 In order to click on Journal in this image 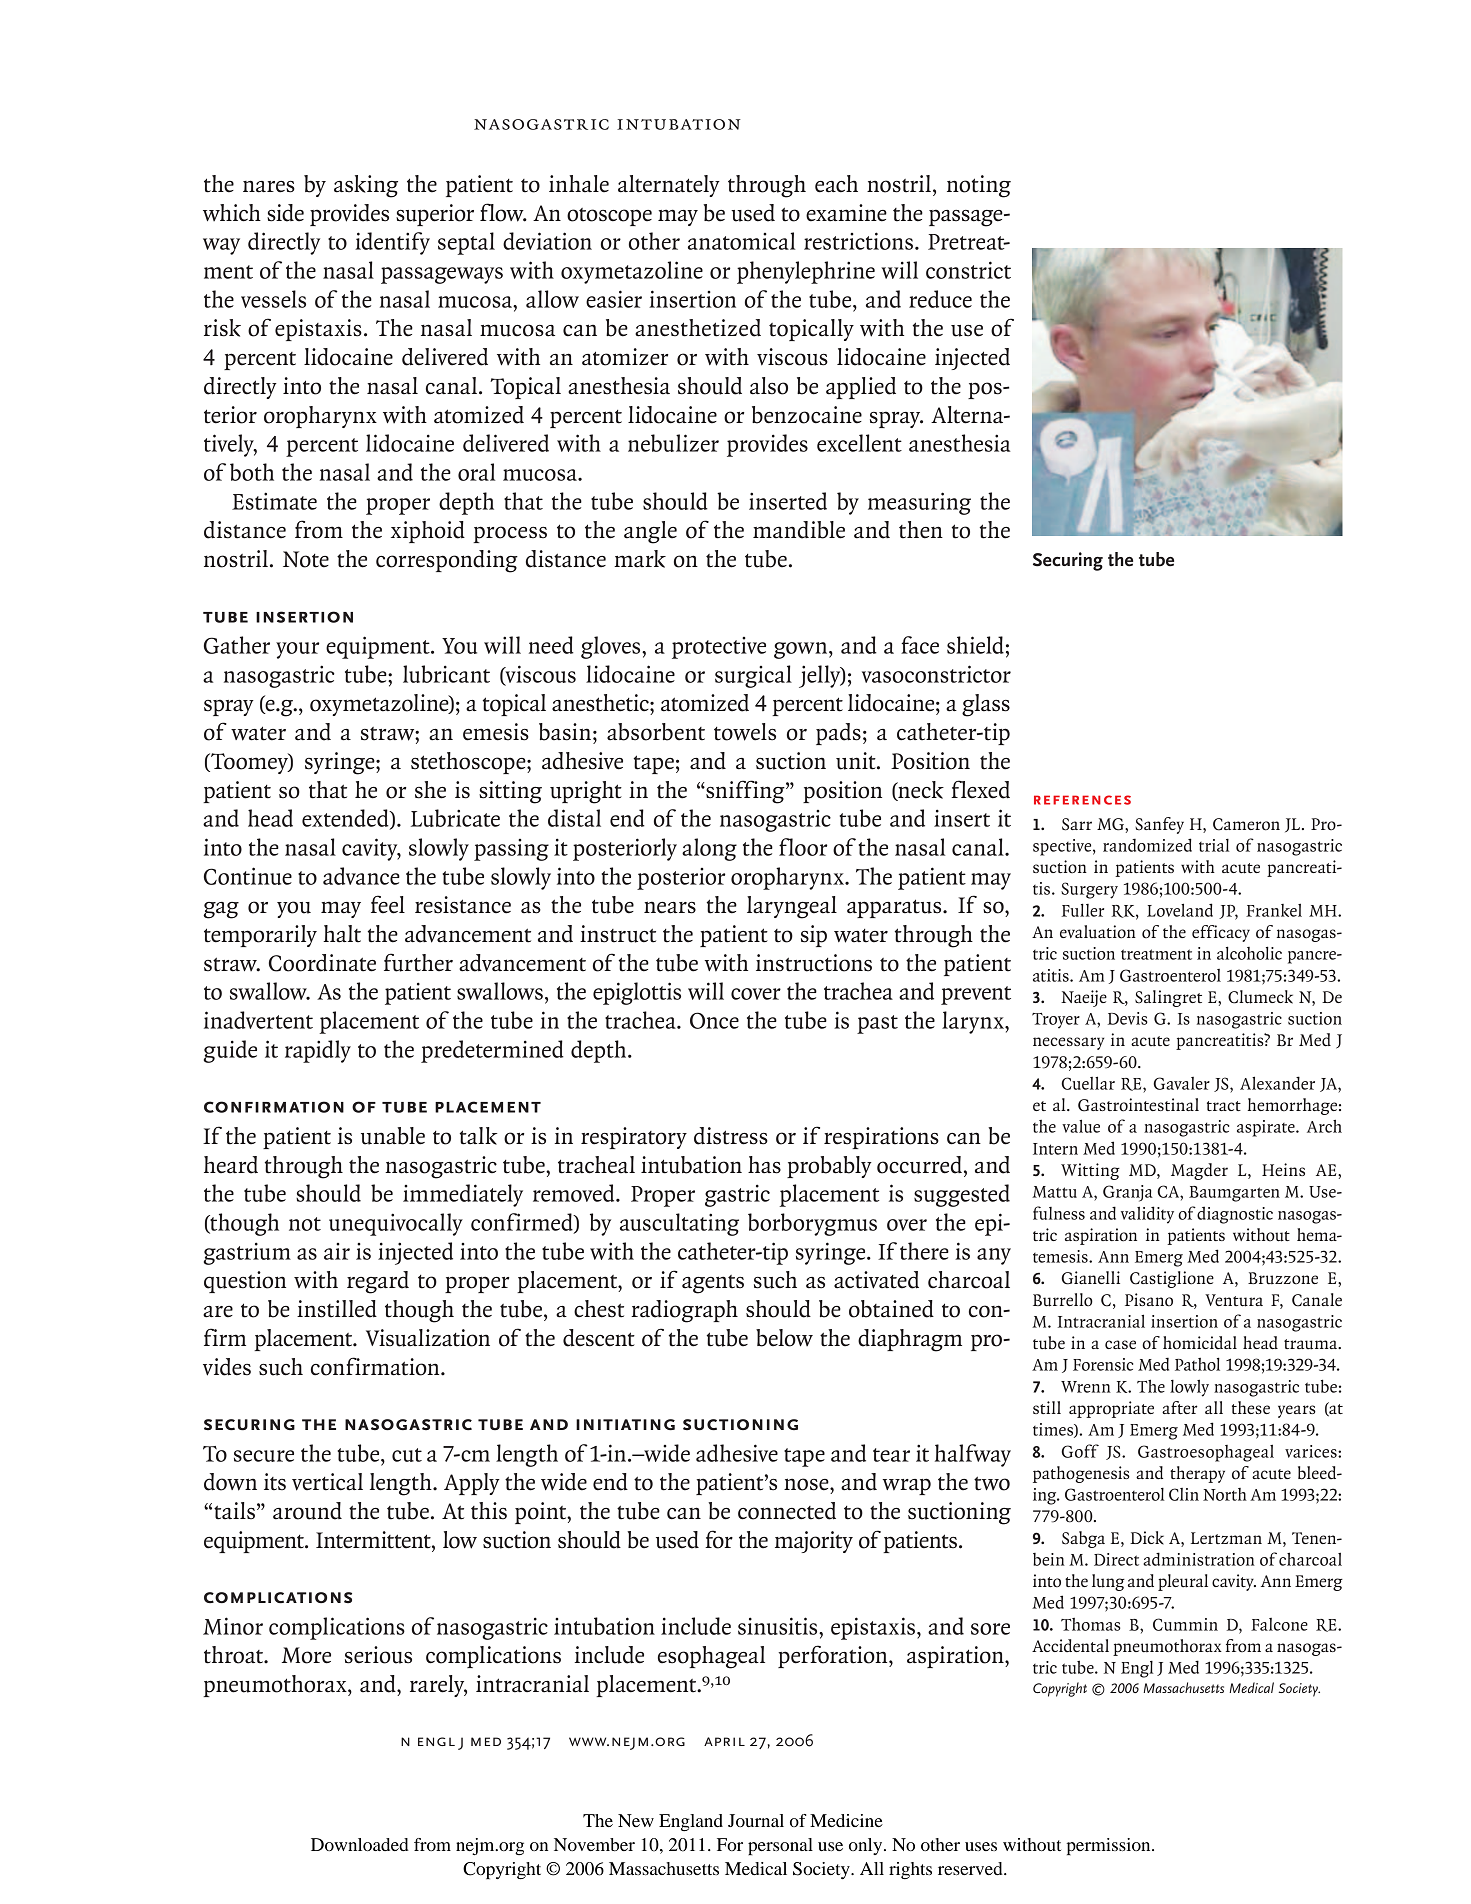, I will do `click(756, 1820)`.
